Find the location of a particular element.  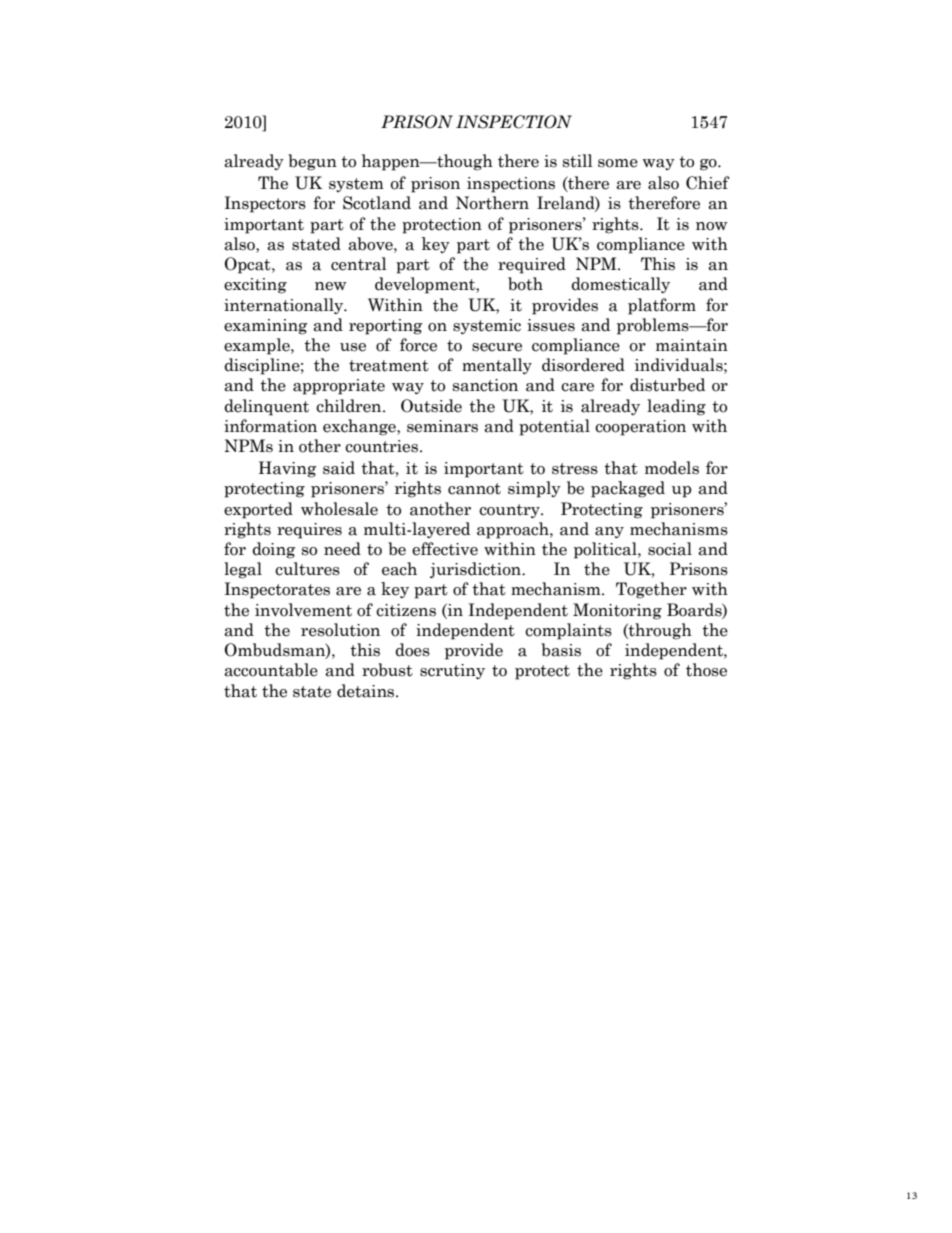

leading is located at coordinates (676, 407).
